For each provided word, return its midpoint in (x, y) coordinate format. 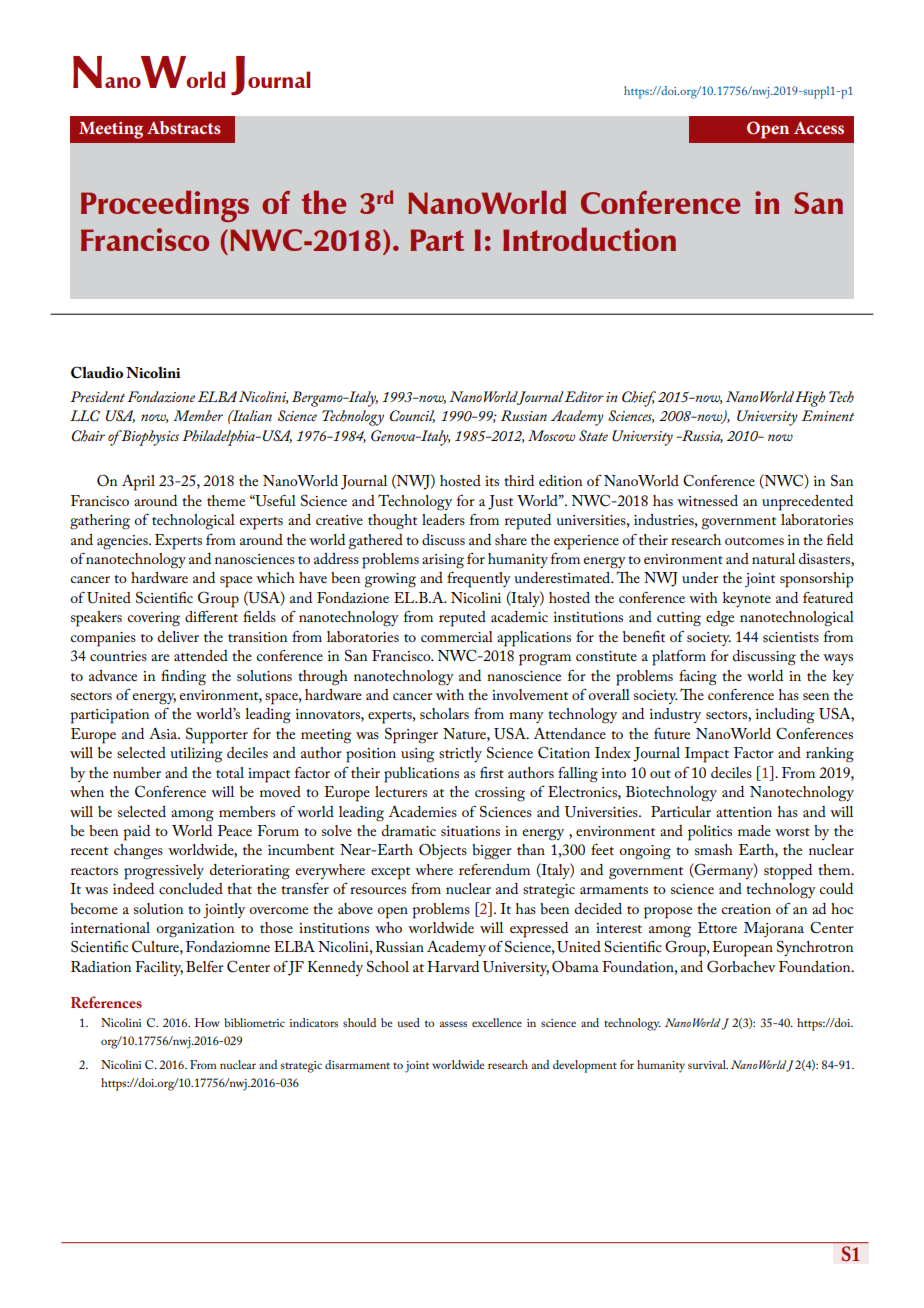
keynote (747, 599)
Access (819, 127)
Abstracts (184, 127)
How (207, 1022)
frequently (479, 579)
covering (154, 619)
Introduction (589, 239)
